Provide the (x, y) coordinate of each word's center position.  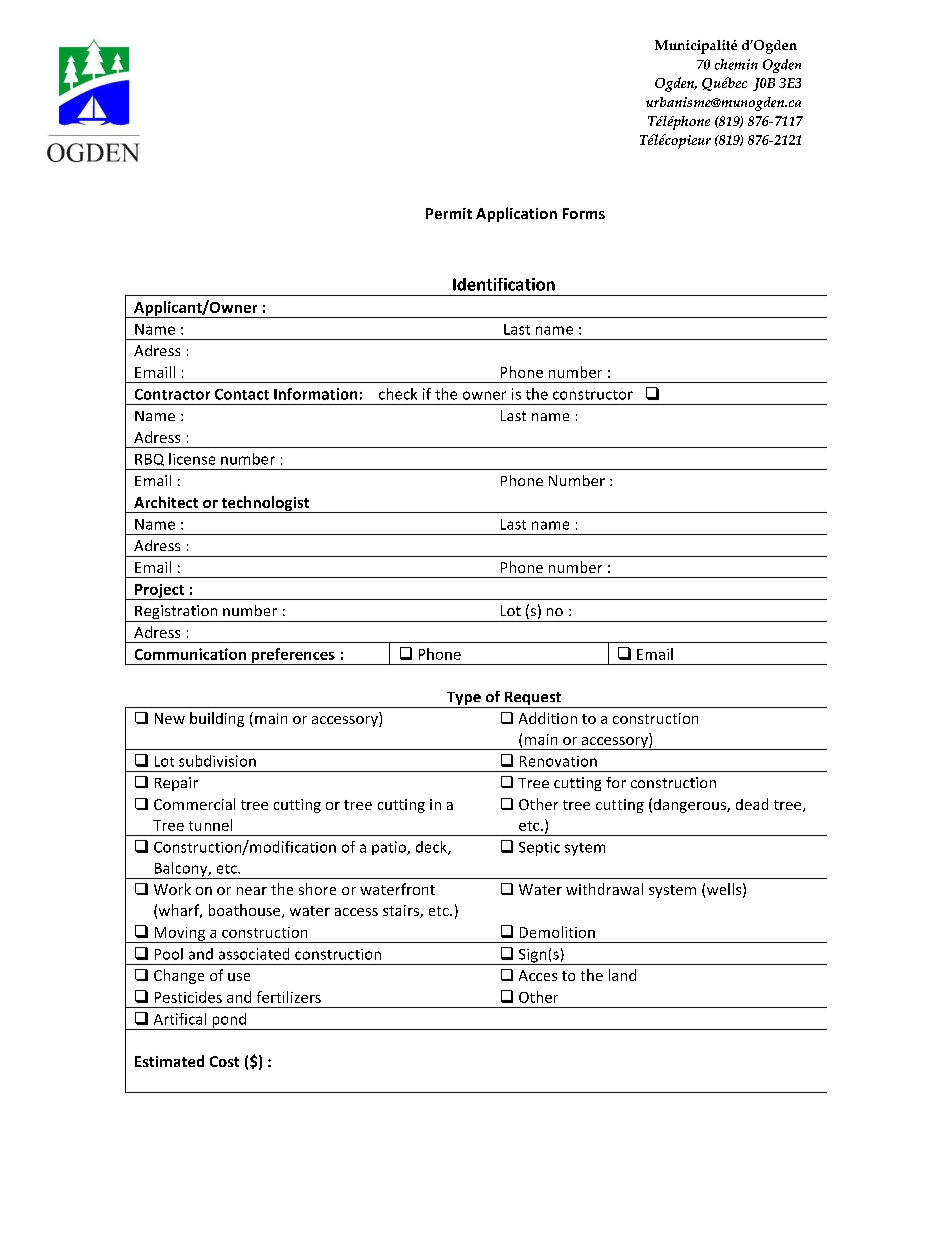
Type (463, 700)
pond (229, 1021)
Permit (449, 213)
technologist (265, 504)
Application (516, 214)
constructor (593, 395)
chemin (736, 64)
